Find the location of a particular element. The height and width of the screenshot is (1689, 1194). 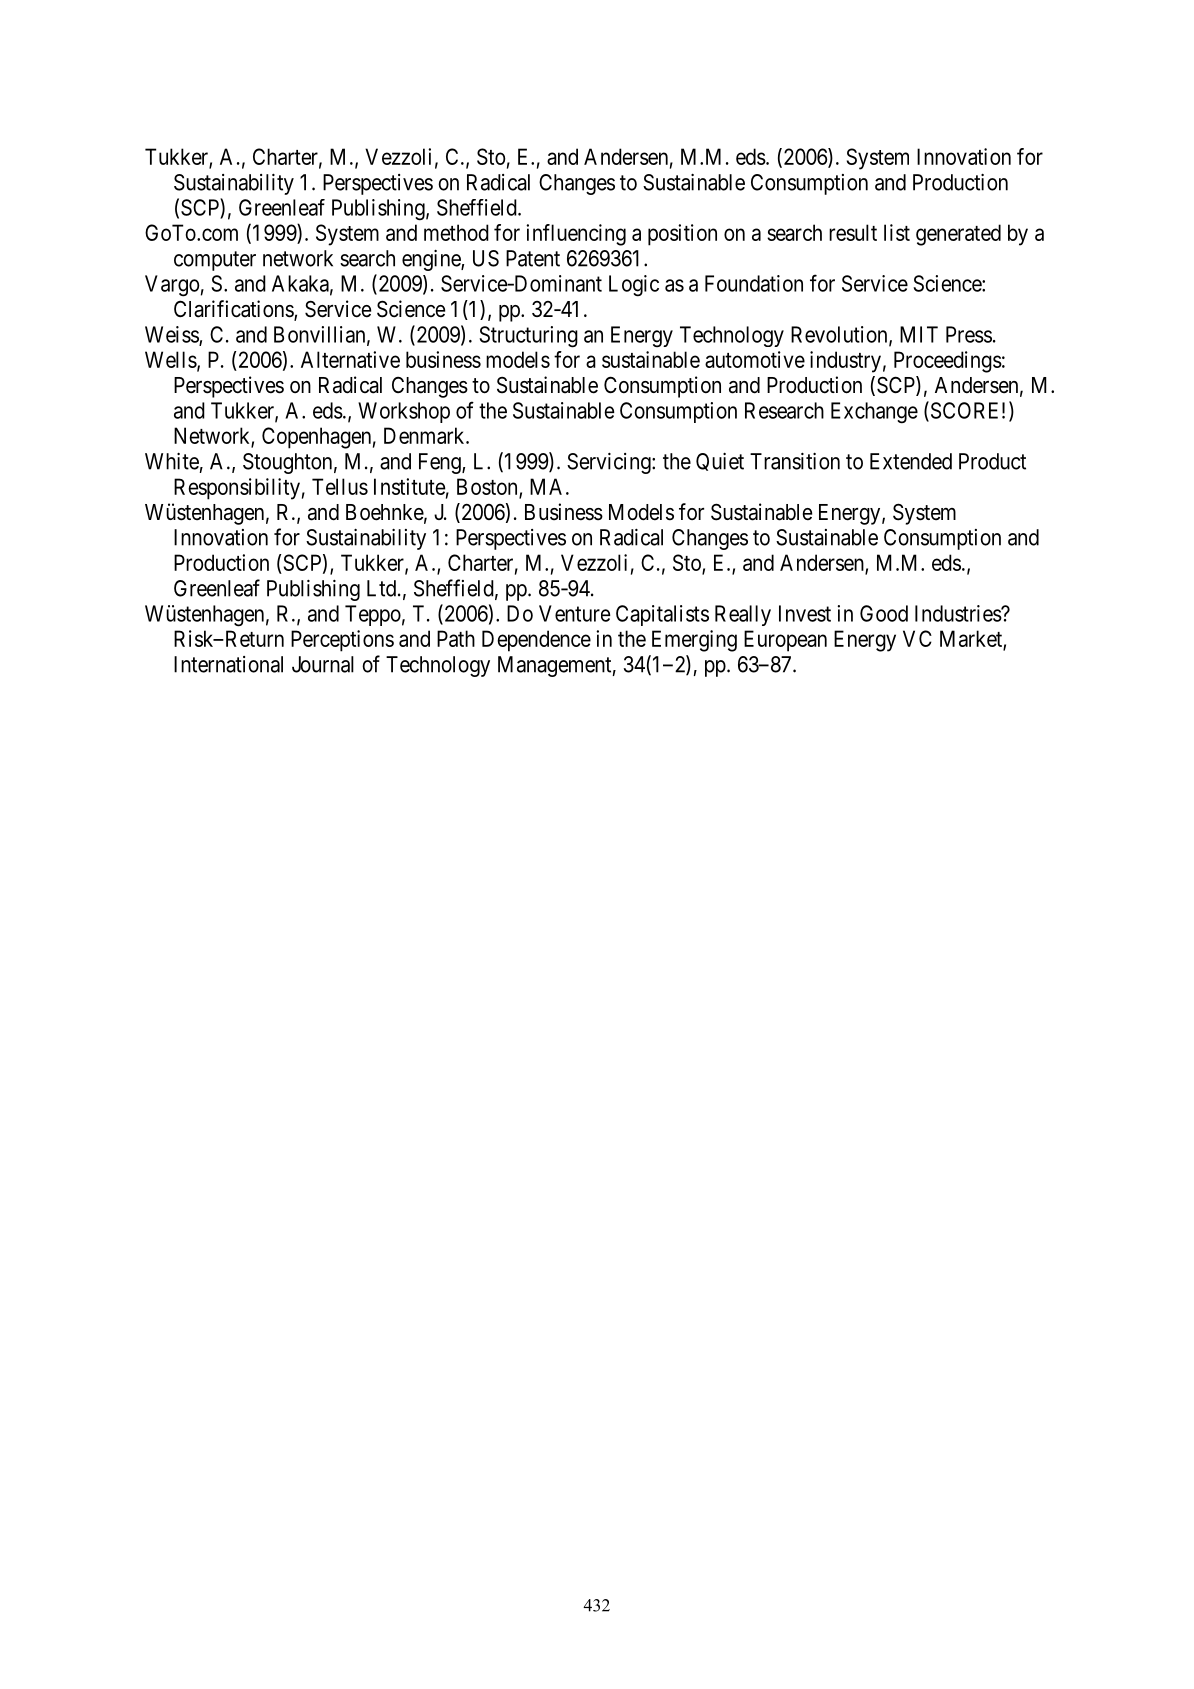

International is located at coordinates (228, 664).
